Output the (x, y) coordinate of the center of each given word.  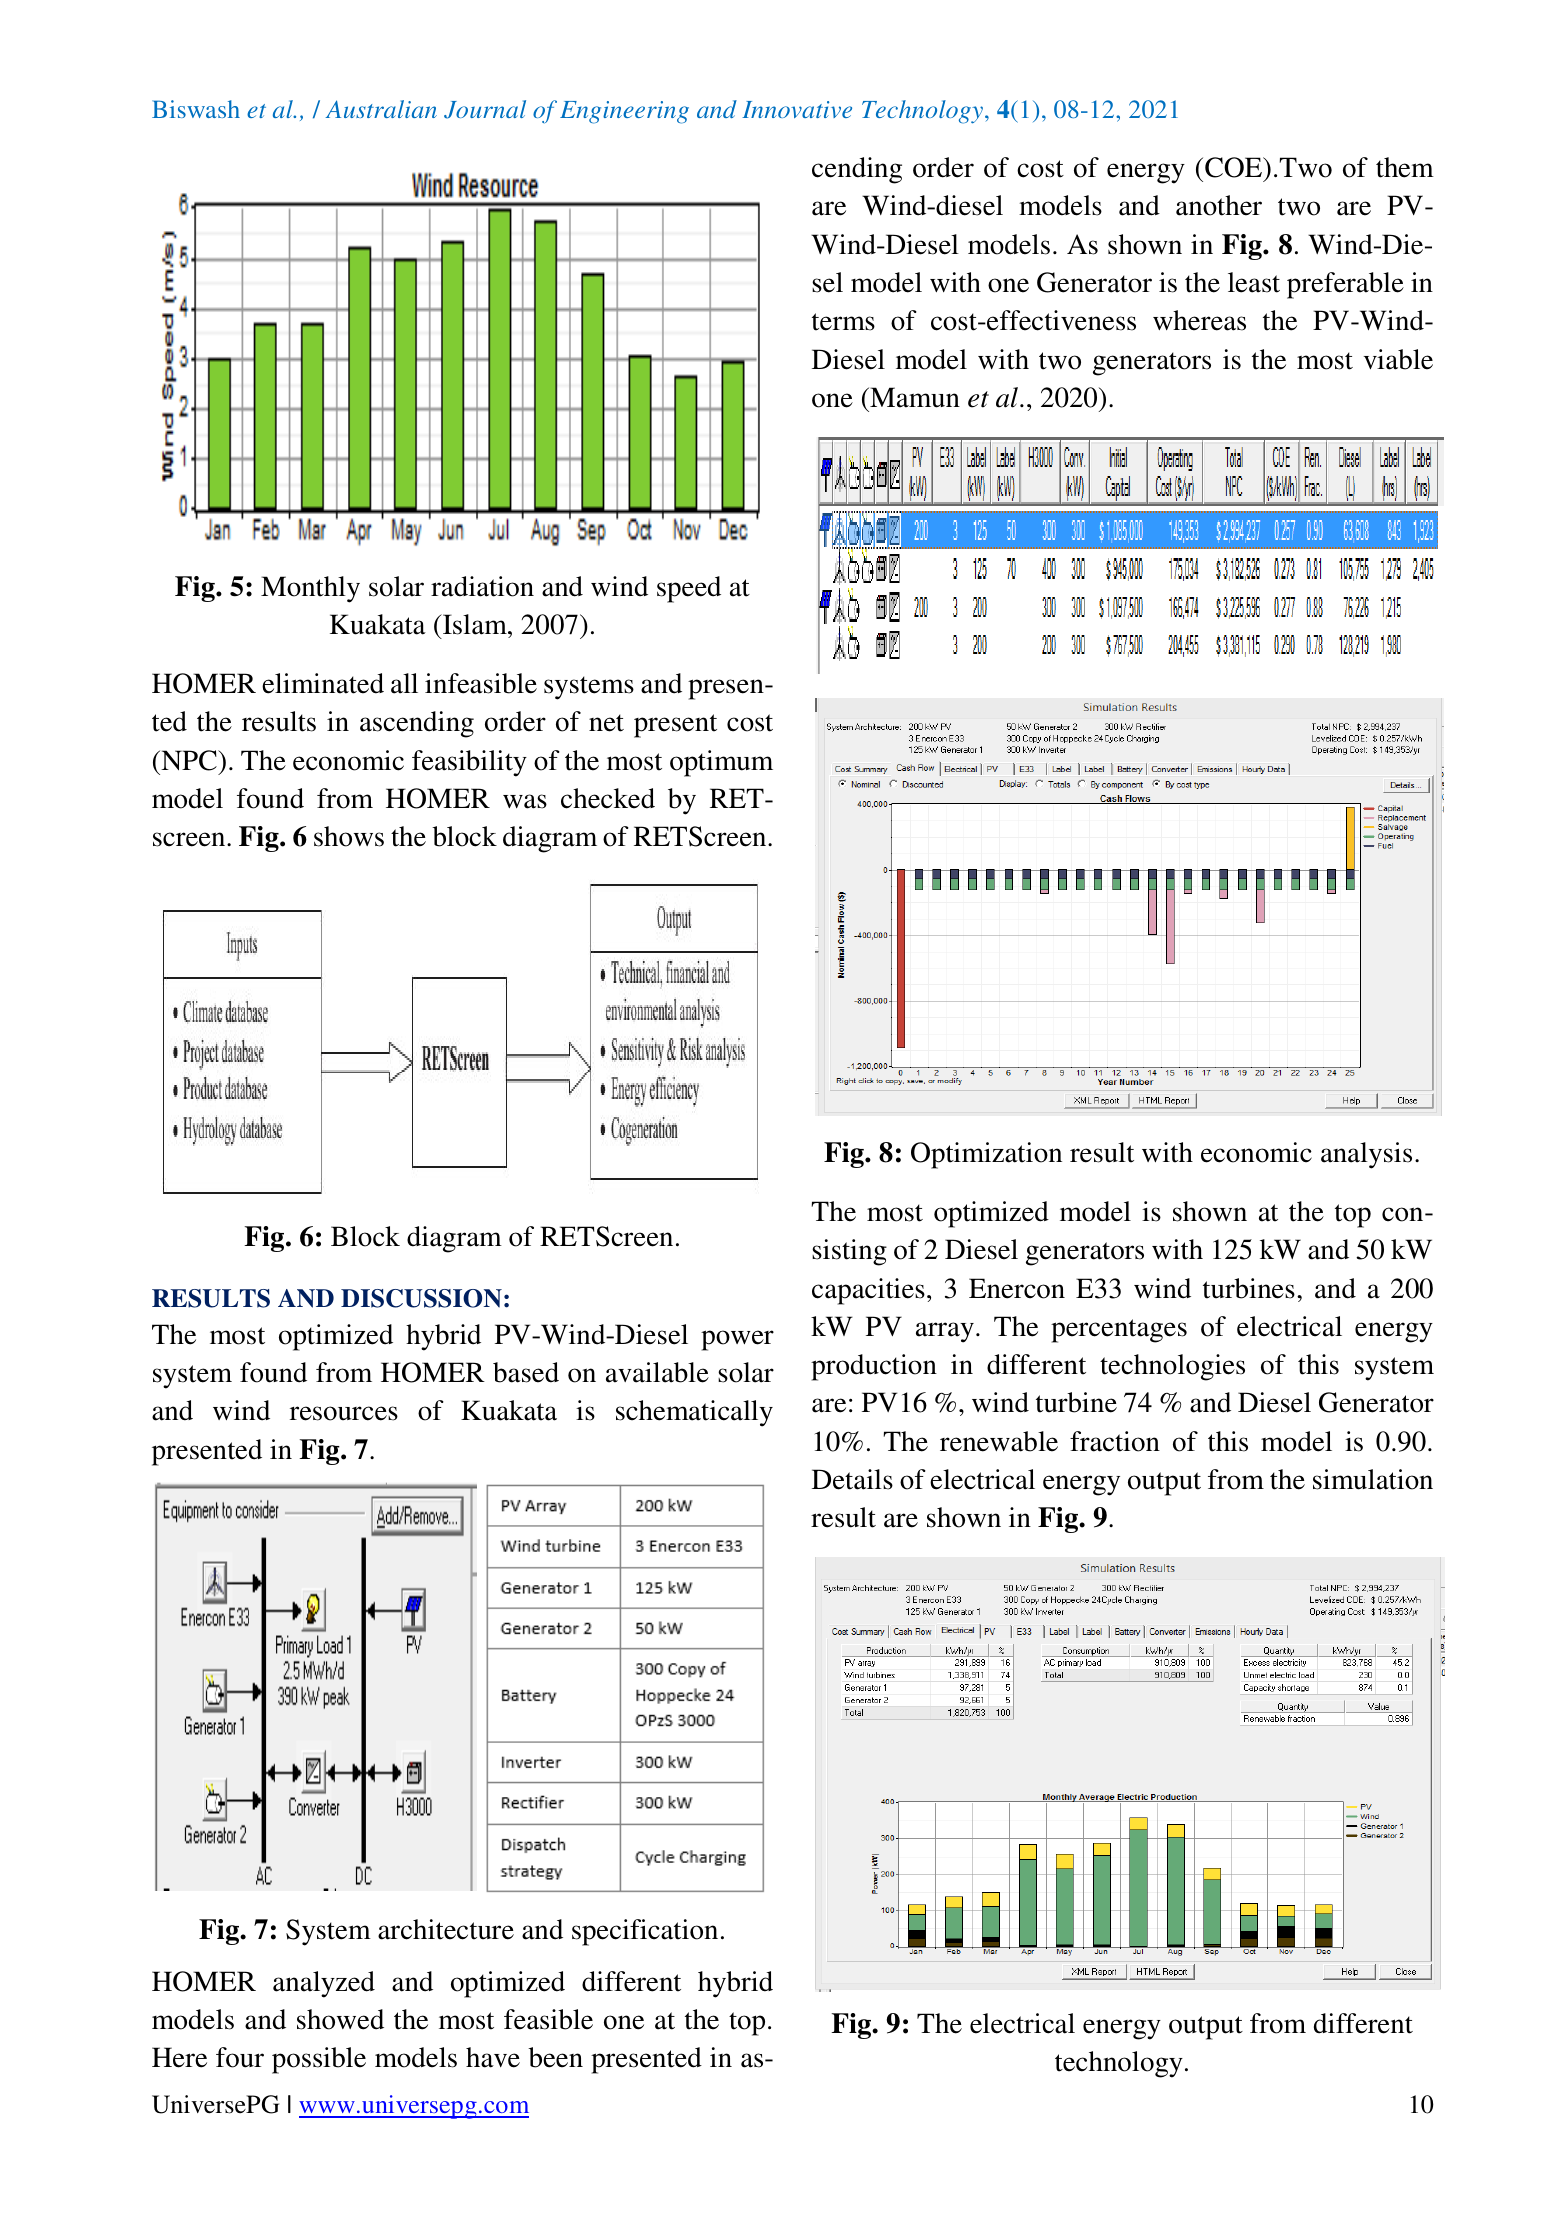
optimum (721, 763)
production (874, 1367)
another (1219, 205)
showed (340, 2019)
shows (349, 836)
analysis (1366, 1155)
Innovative (797, 109)
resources (344, 1413)
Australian (381, 109)
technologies (1172, 1367)
